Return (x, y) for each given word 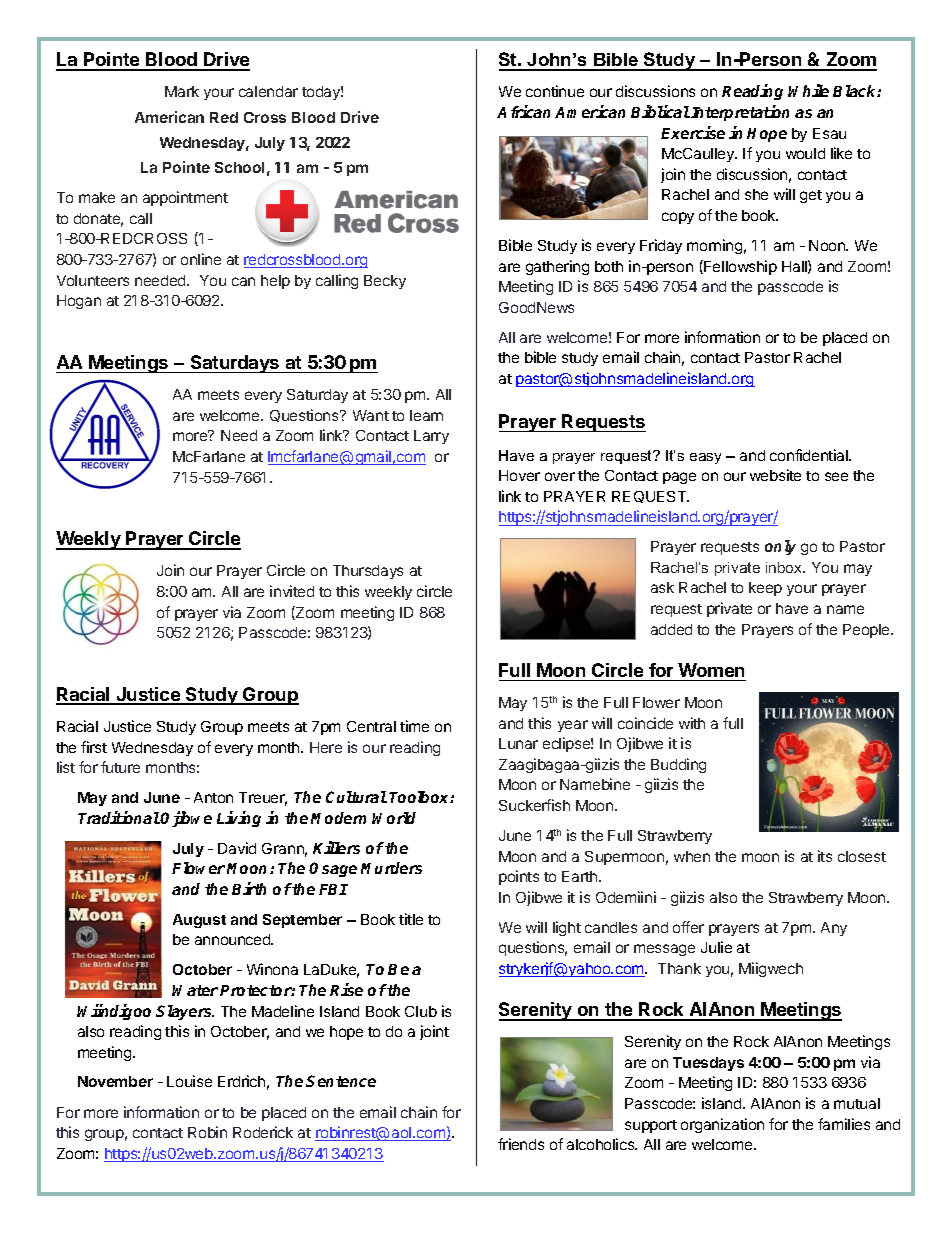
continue (555, 91)
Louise (189, 1081)
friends (521, 1144)
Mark (182, 91)
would (805, 153)
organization (722, 1125)
